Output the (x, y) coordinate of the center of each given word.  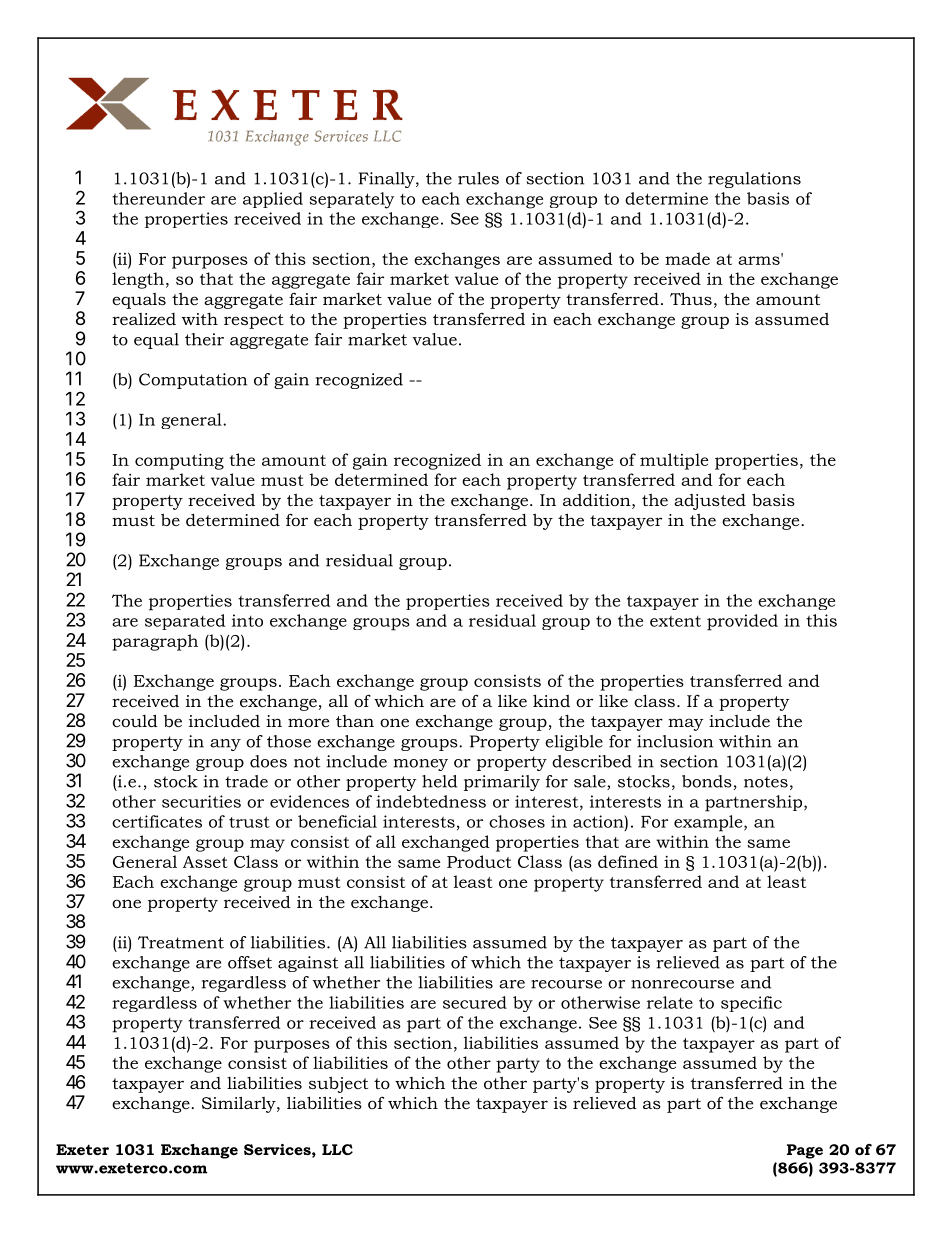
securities (201, 801)
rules (478, 178)
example (709, 823)
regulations (754, 180)
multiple (674, 461)
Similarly (240, 1104)
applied (273, 200)
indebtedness (431, 801)
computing (179, 461)
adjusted (710, 502)
